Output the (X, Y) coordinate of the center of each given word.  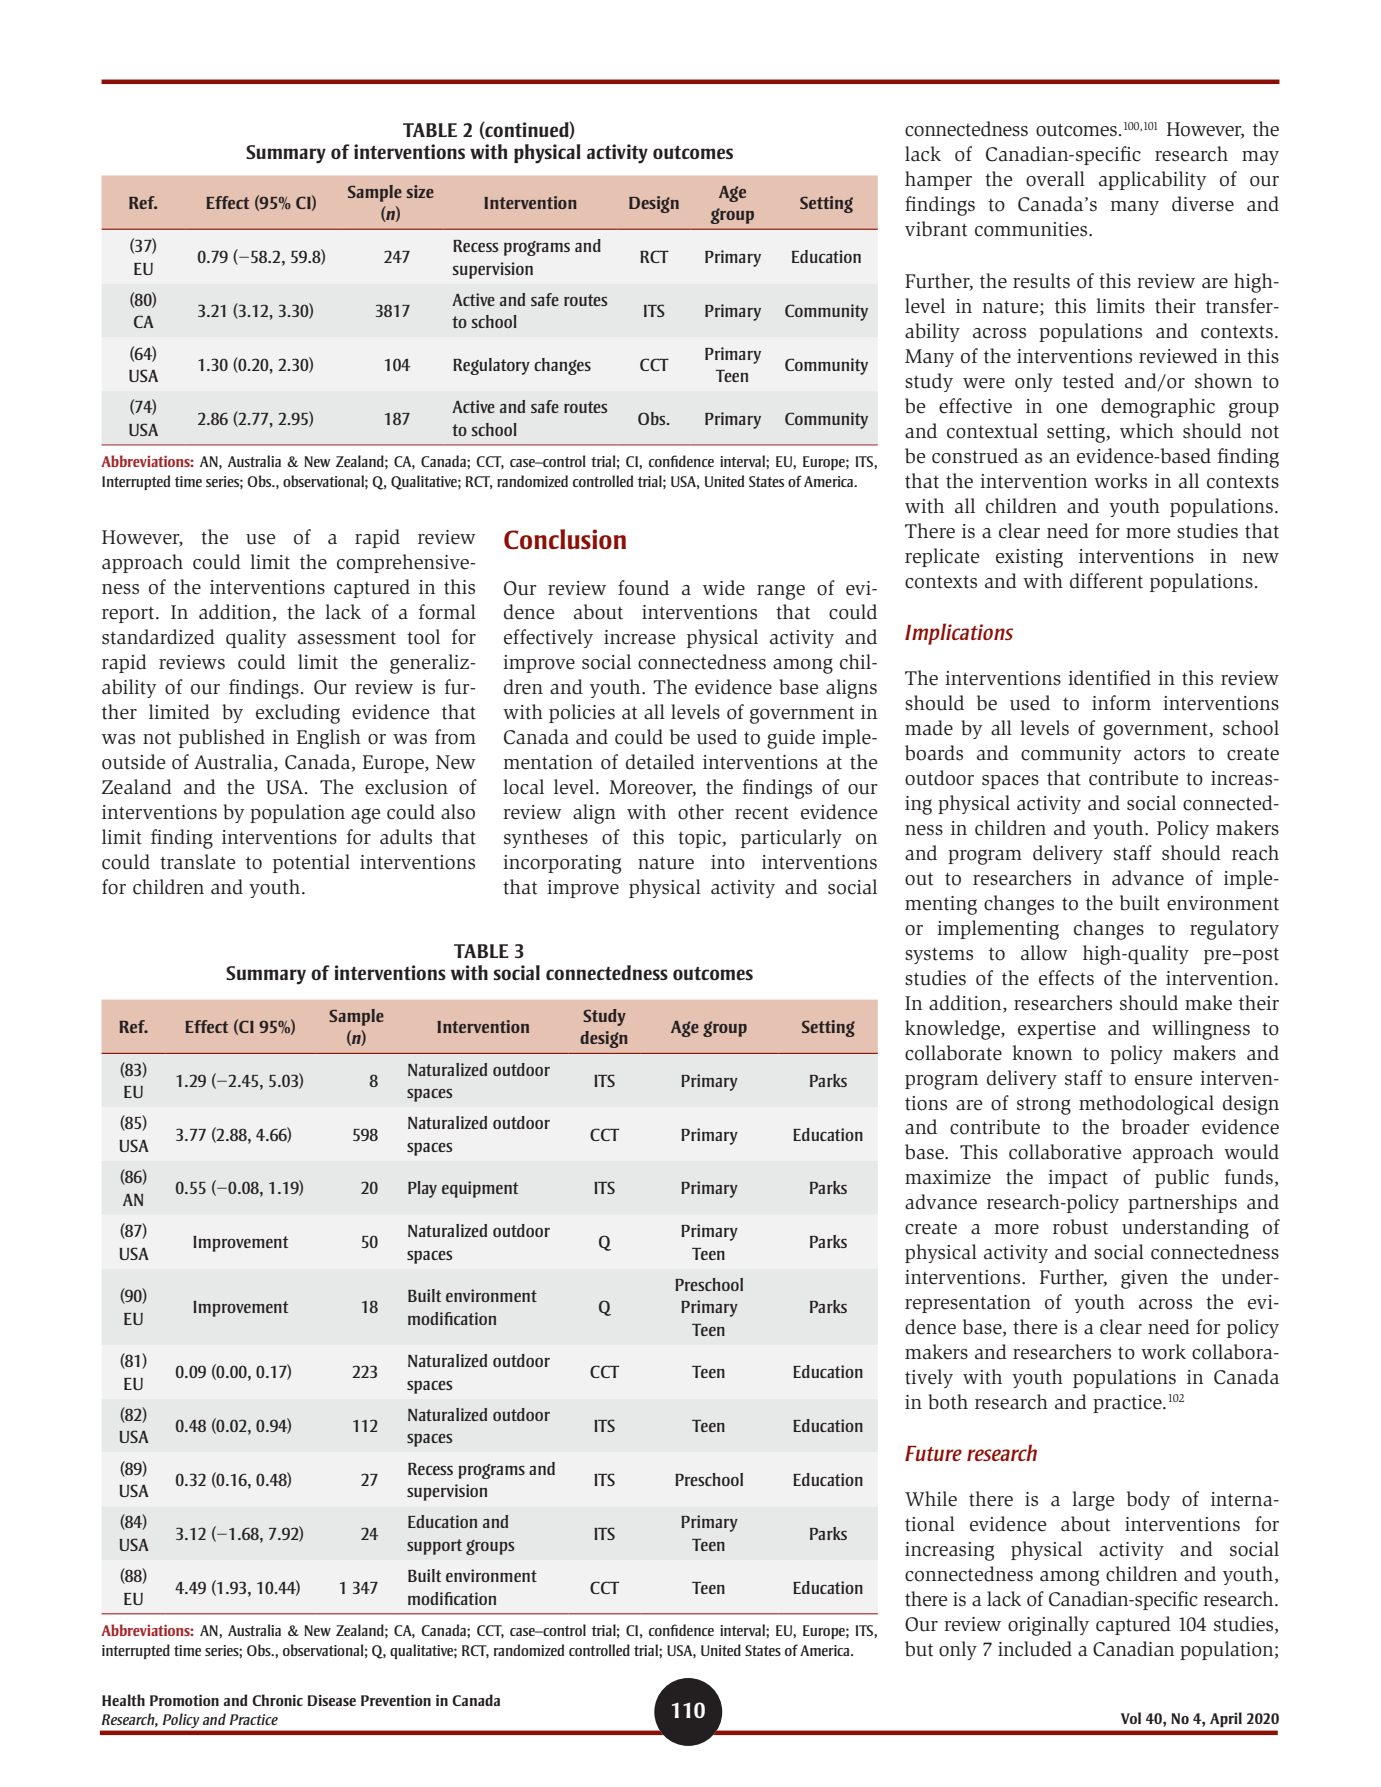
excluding (298, 714)
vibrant (936, 229)
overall (1055, 179)
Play (422, 1189)
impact (1078, 1179)
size (420, 191)
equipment (480, 1189)
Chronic (277, 1700)
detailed (660, 762)
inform (1121, 703)
